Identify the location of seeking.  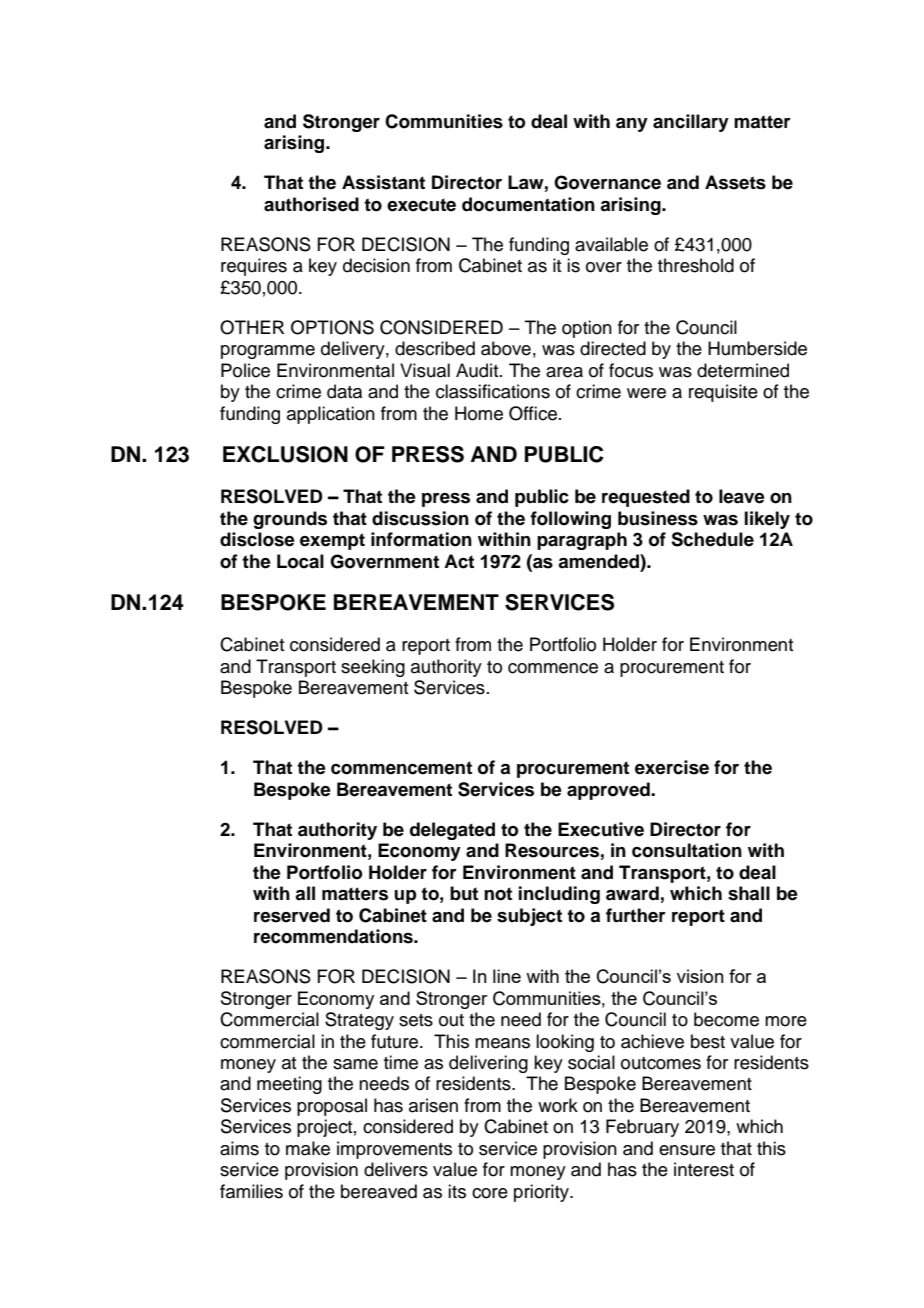
(373, 668).
